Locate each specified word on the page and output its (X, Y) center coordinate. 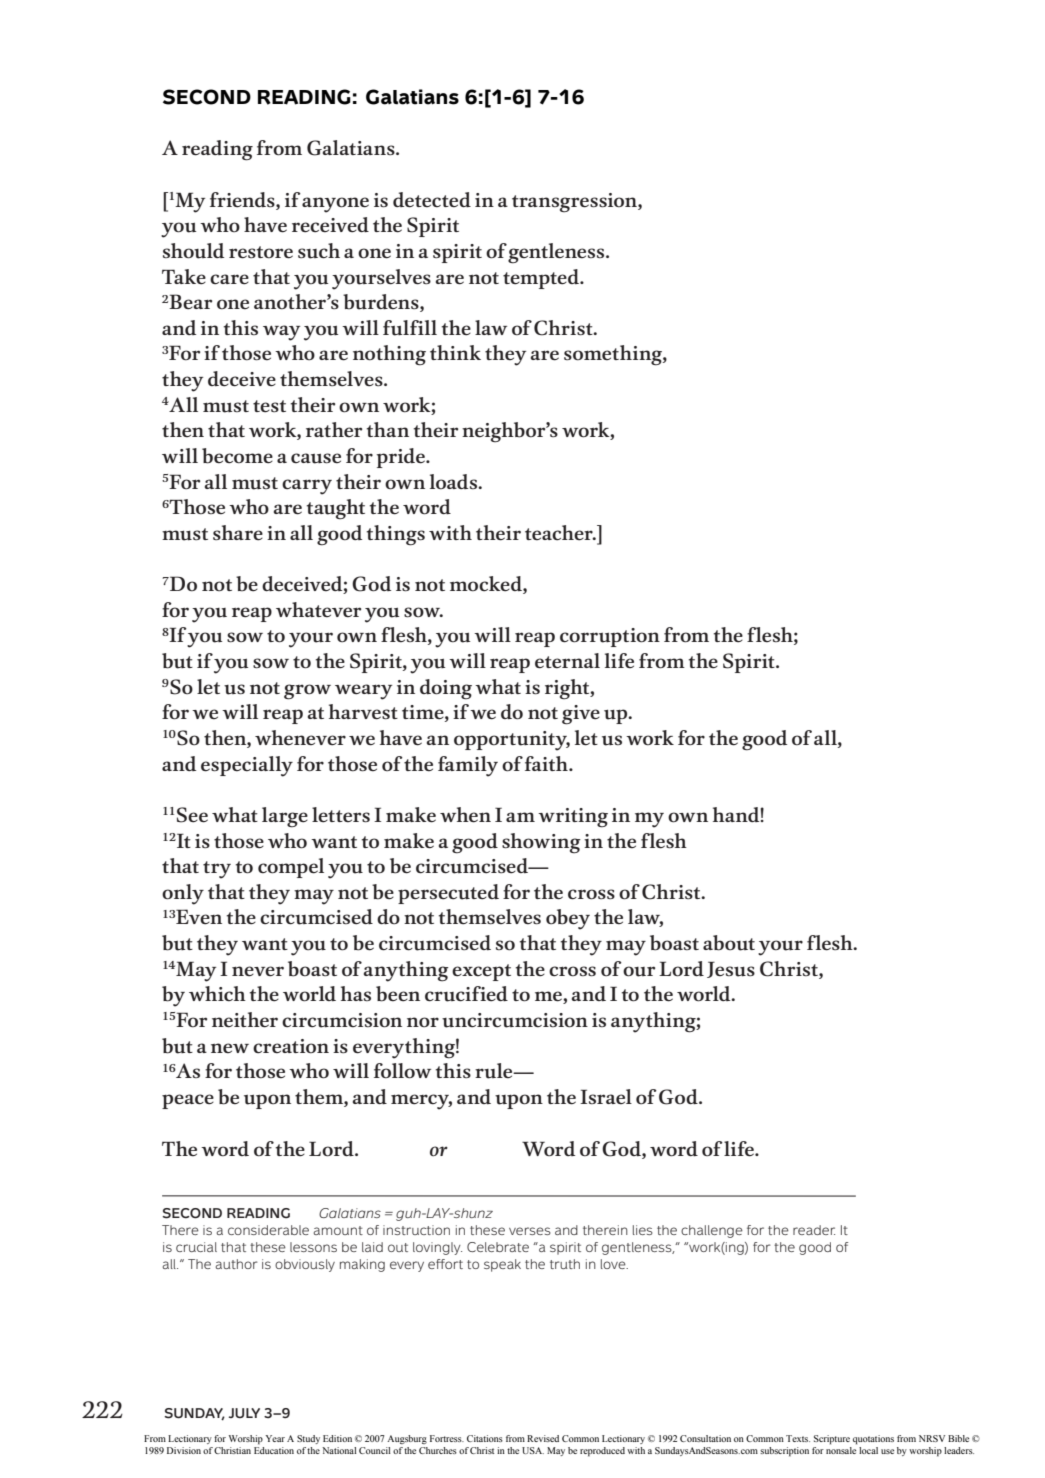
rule (495, 1071)
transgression (575, 203)
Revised (543, 1438)
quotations (873, 1440)
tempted (542, 279)
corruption (610, 637)
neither (245, 1020)
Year (275, 1438)
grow (307, 692)
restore (261, 252)
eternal (567, 661)
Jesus (731, 969)
